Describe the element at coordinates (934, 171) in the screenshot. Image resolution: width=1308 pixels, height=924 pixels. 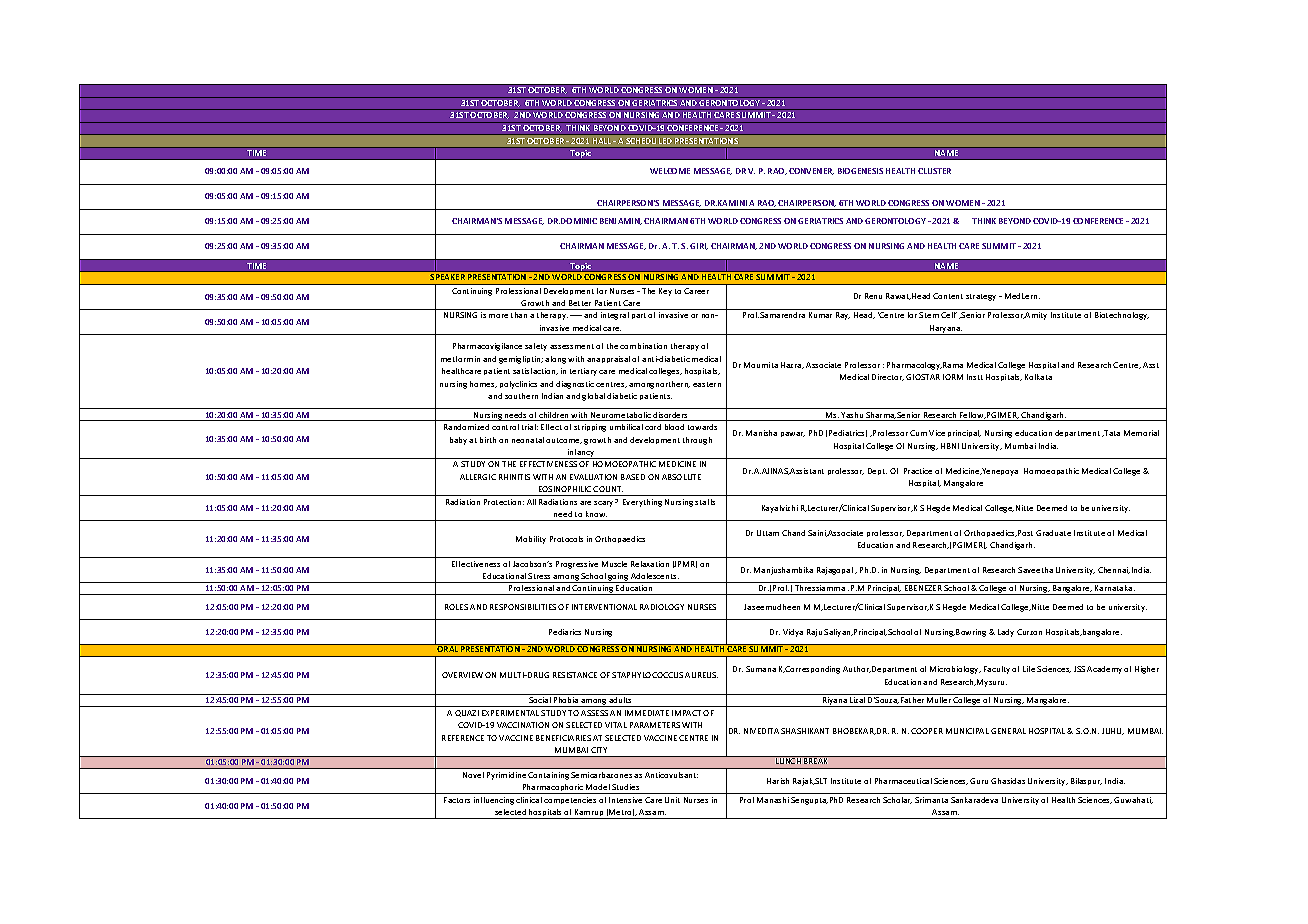
I see `CLUSTER` at that location.
